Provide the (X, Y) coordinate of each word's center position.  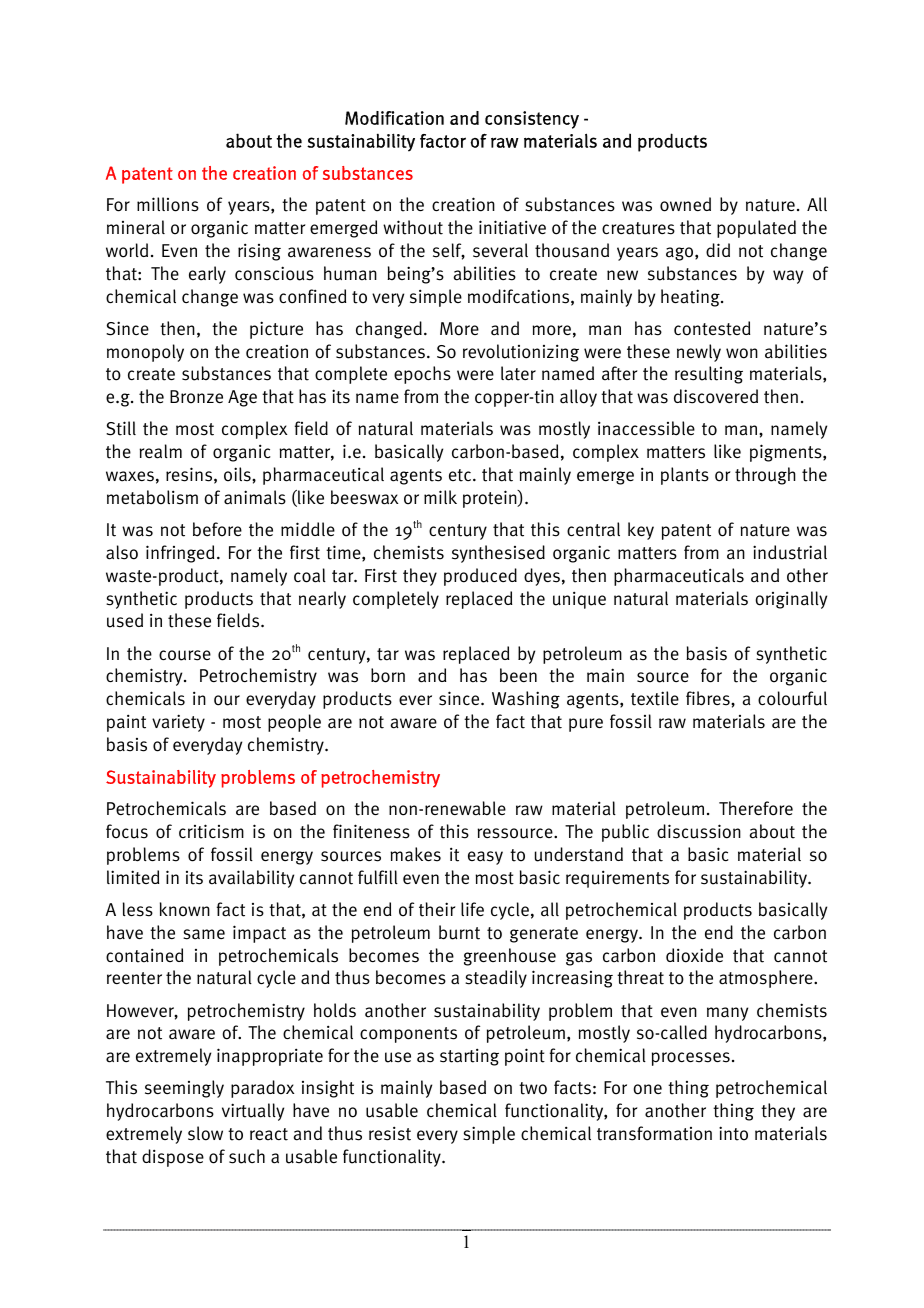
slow (205, 1133)
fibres (709, 698)
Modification (394, 118)
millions (168, 204)
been (518, 675)
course (185, 655)
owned (685, 204)
